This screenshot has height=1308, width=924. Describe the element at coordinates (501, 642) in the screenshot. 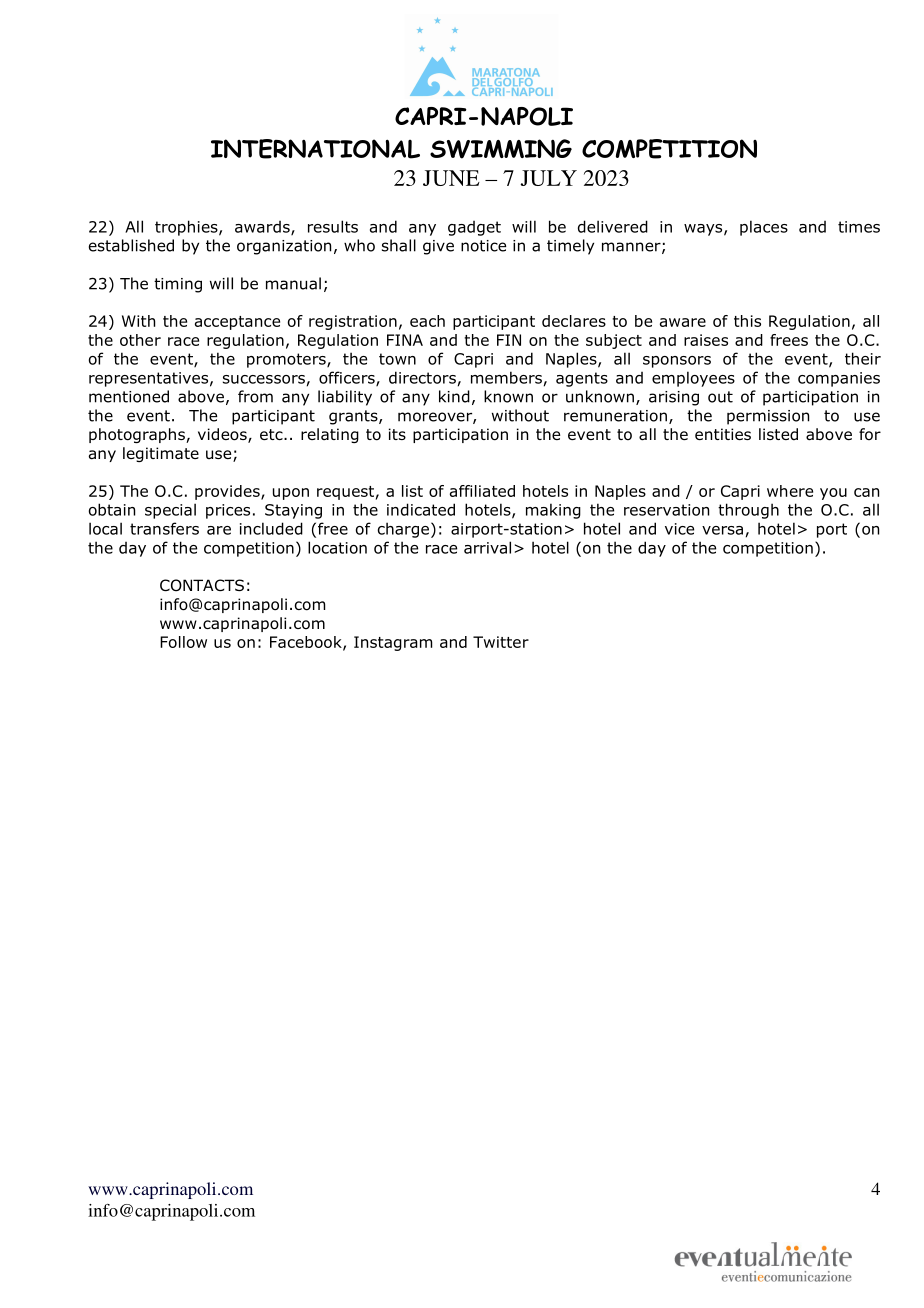

I see `Twitter` at that location.
